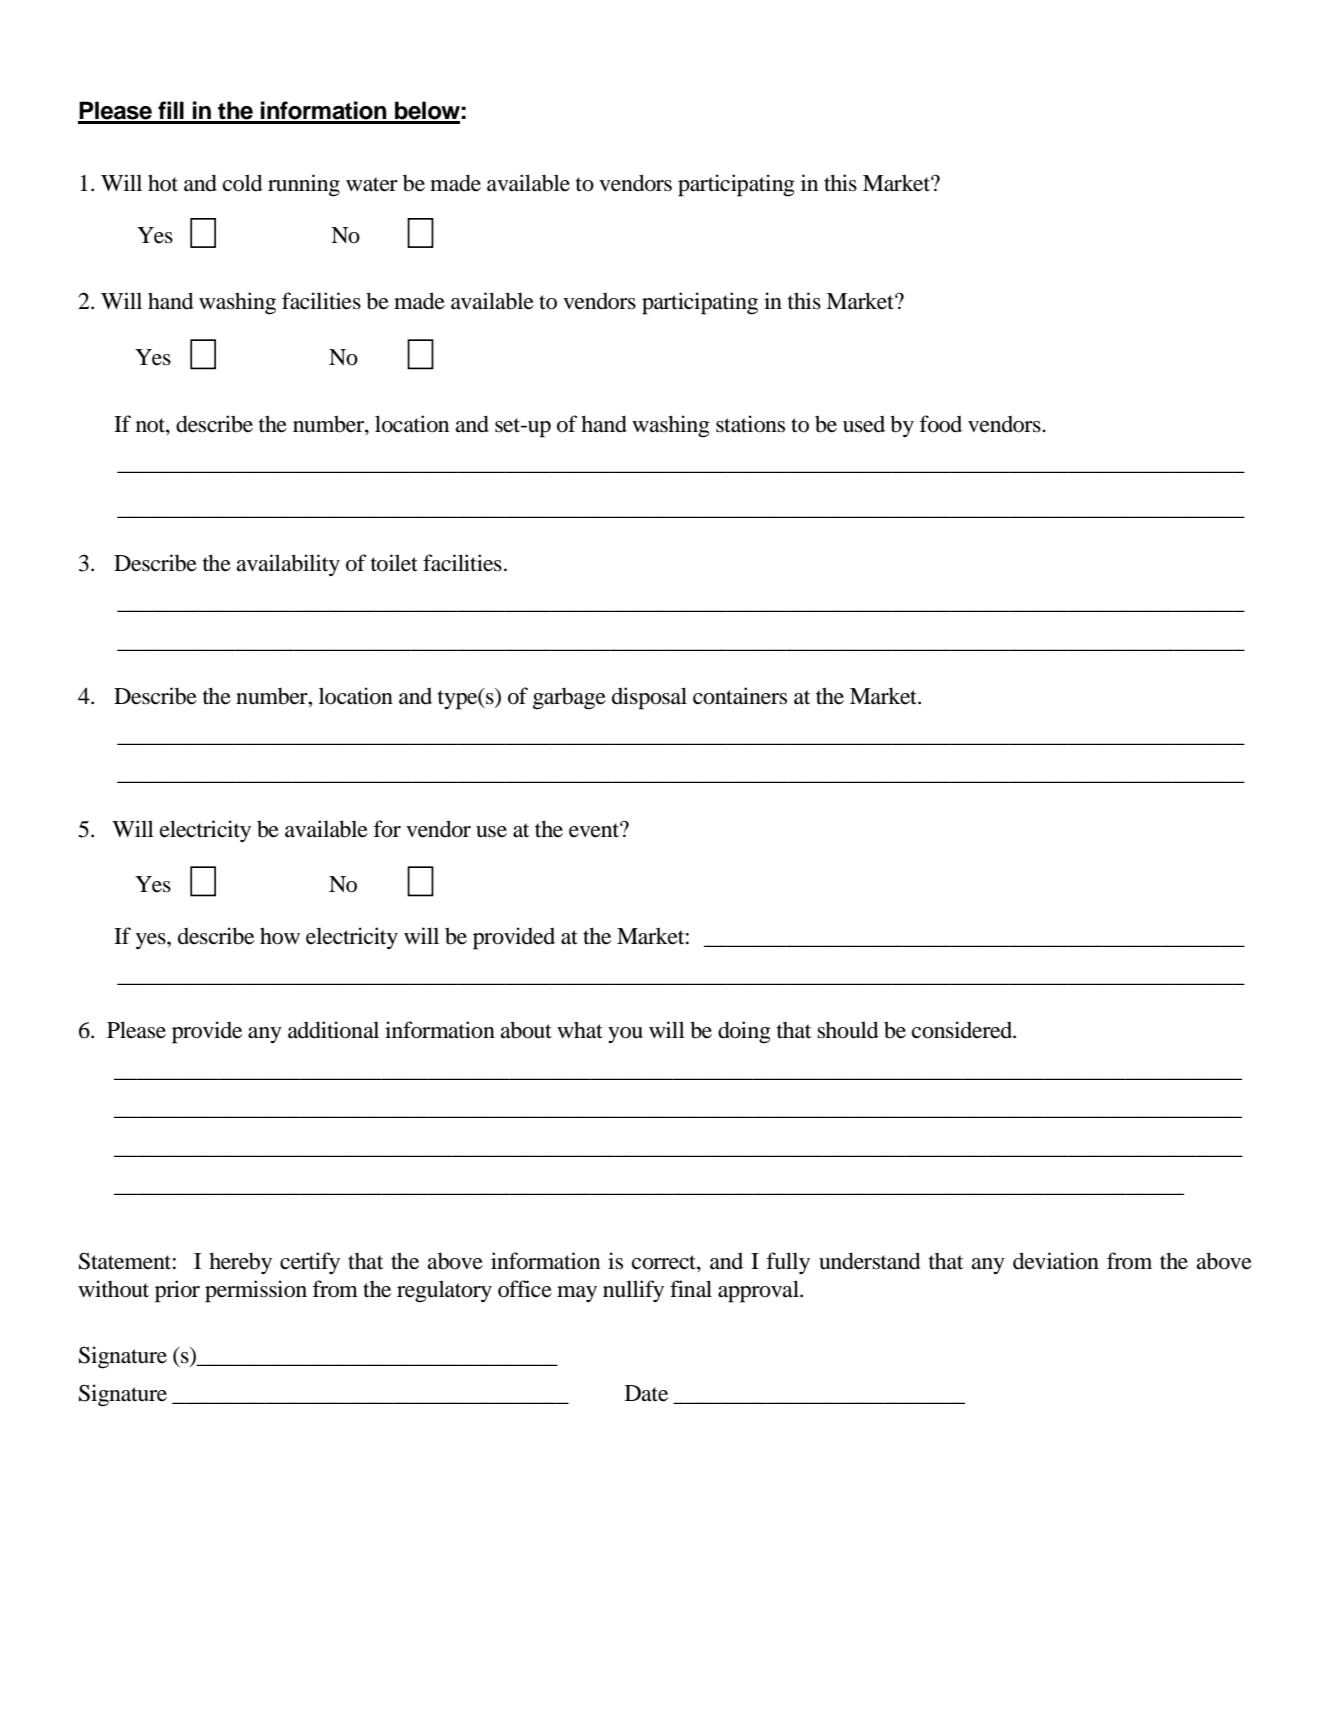  What do you see at coordinates (372, 184) in the document?
I see `water` at bounding box center [372, 184].
